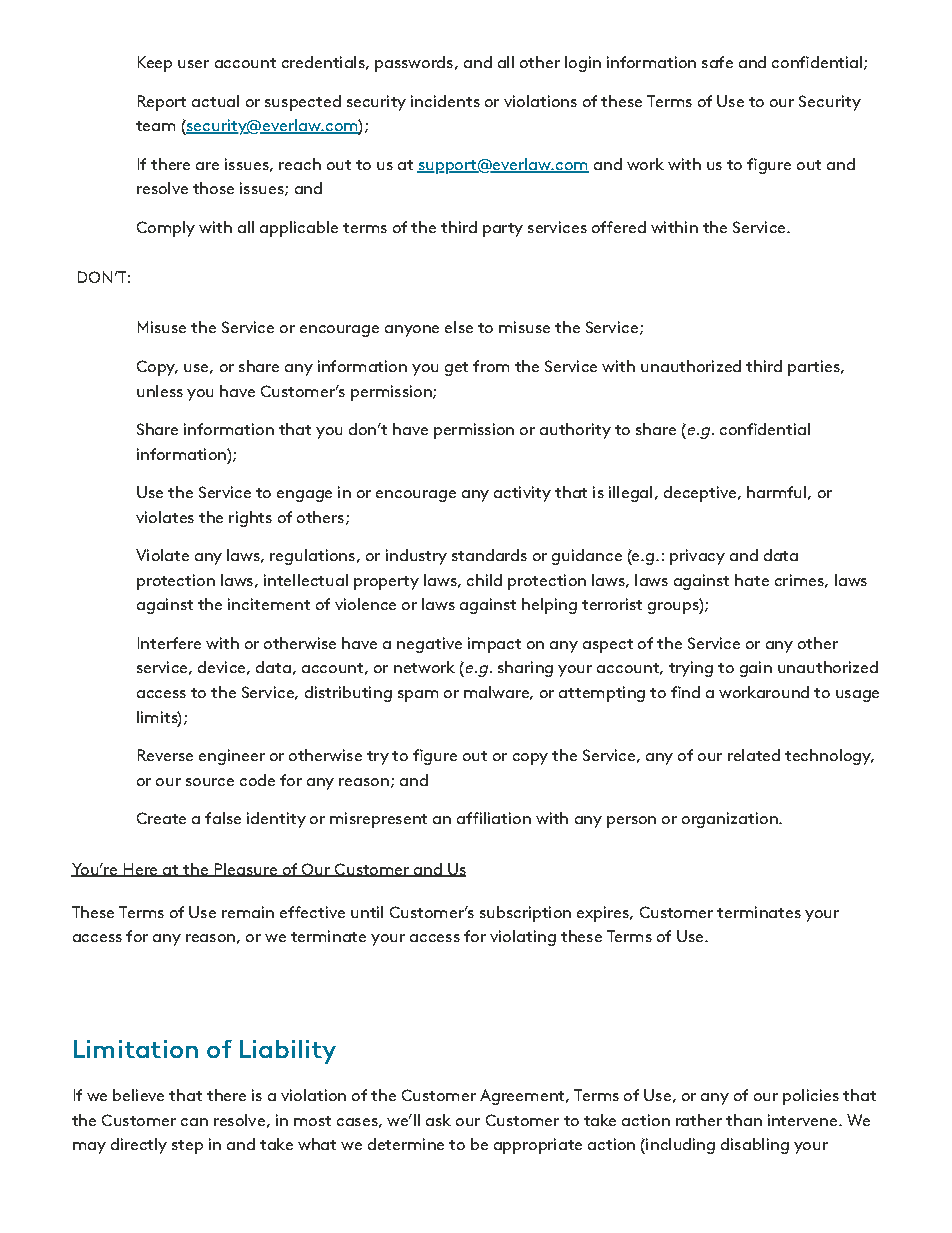  I want to click on Report, so click(162, 103).
